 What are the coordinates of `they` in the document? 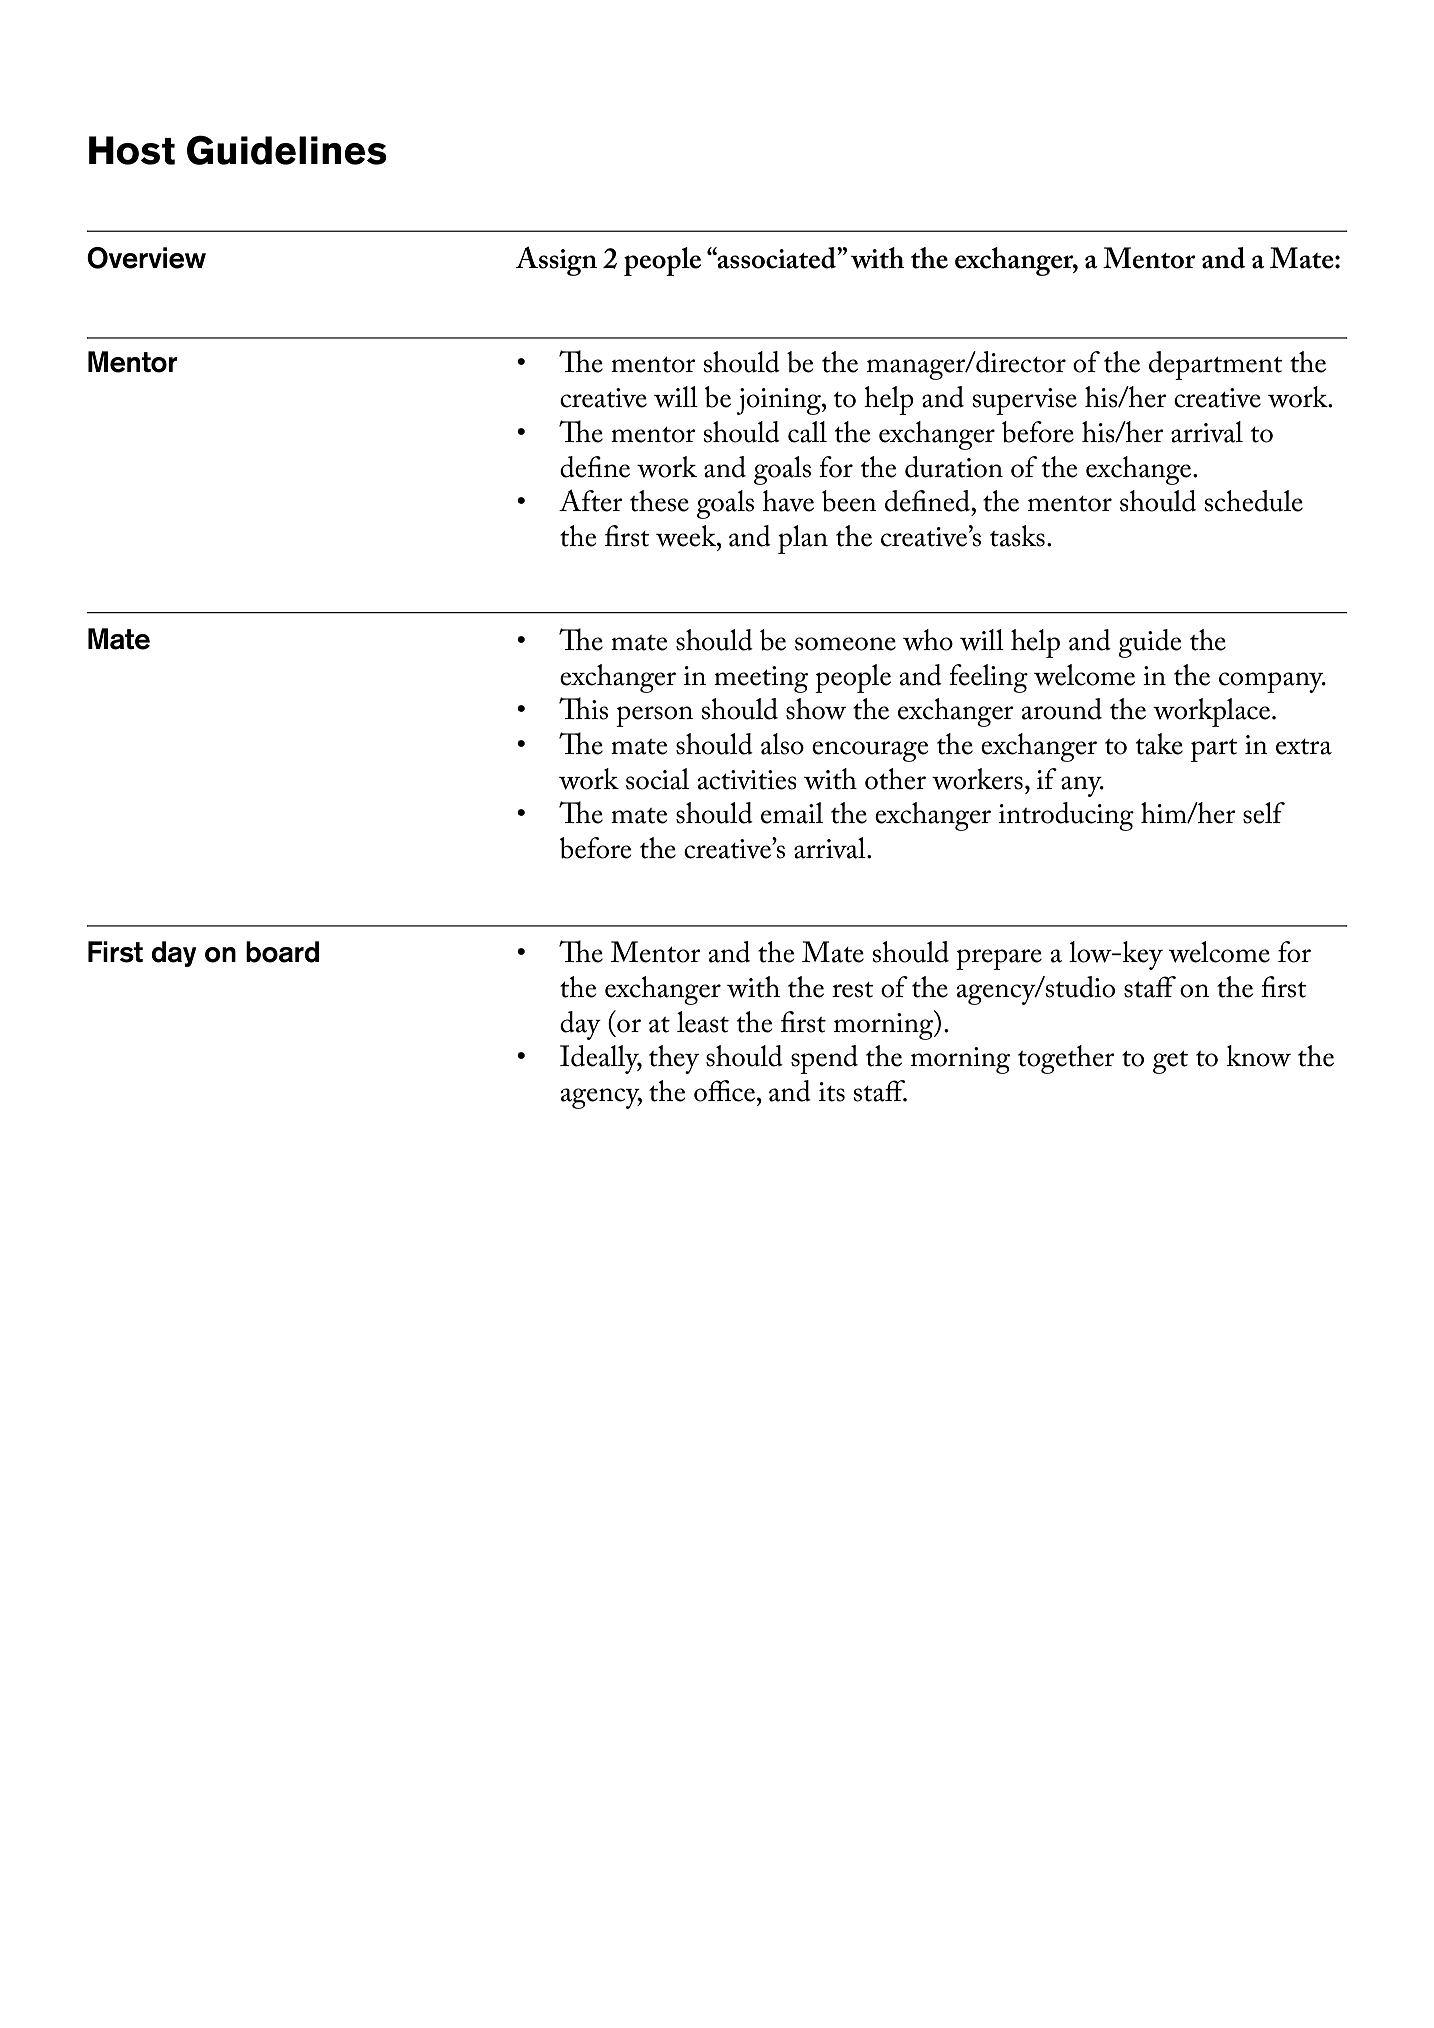 It's located at (674, 1059).
